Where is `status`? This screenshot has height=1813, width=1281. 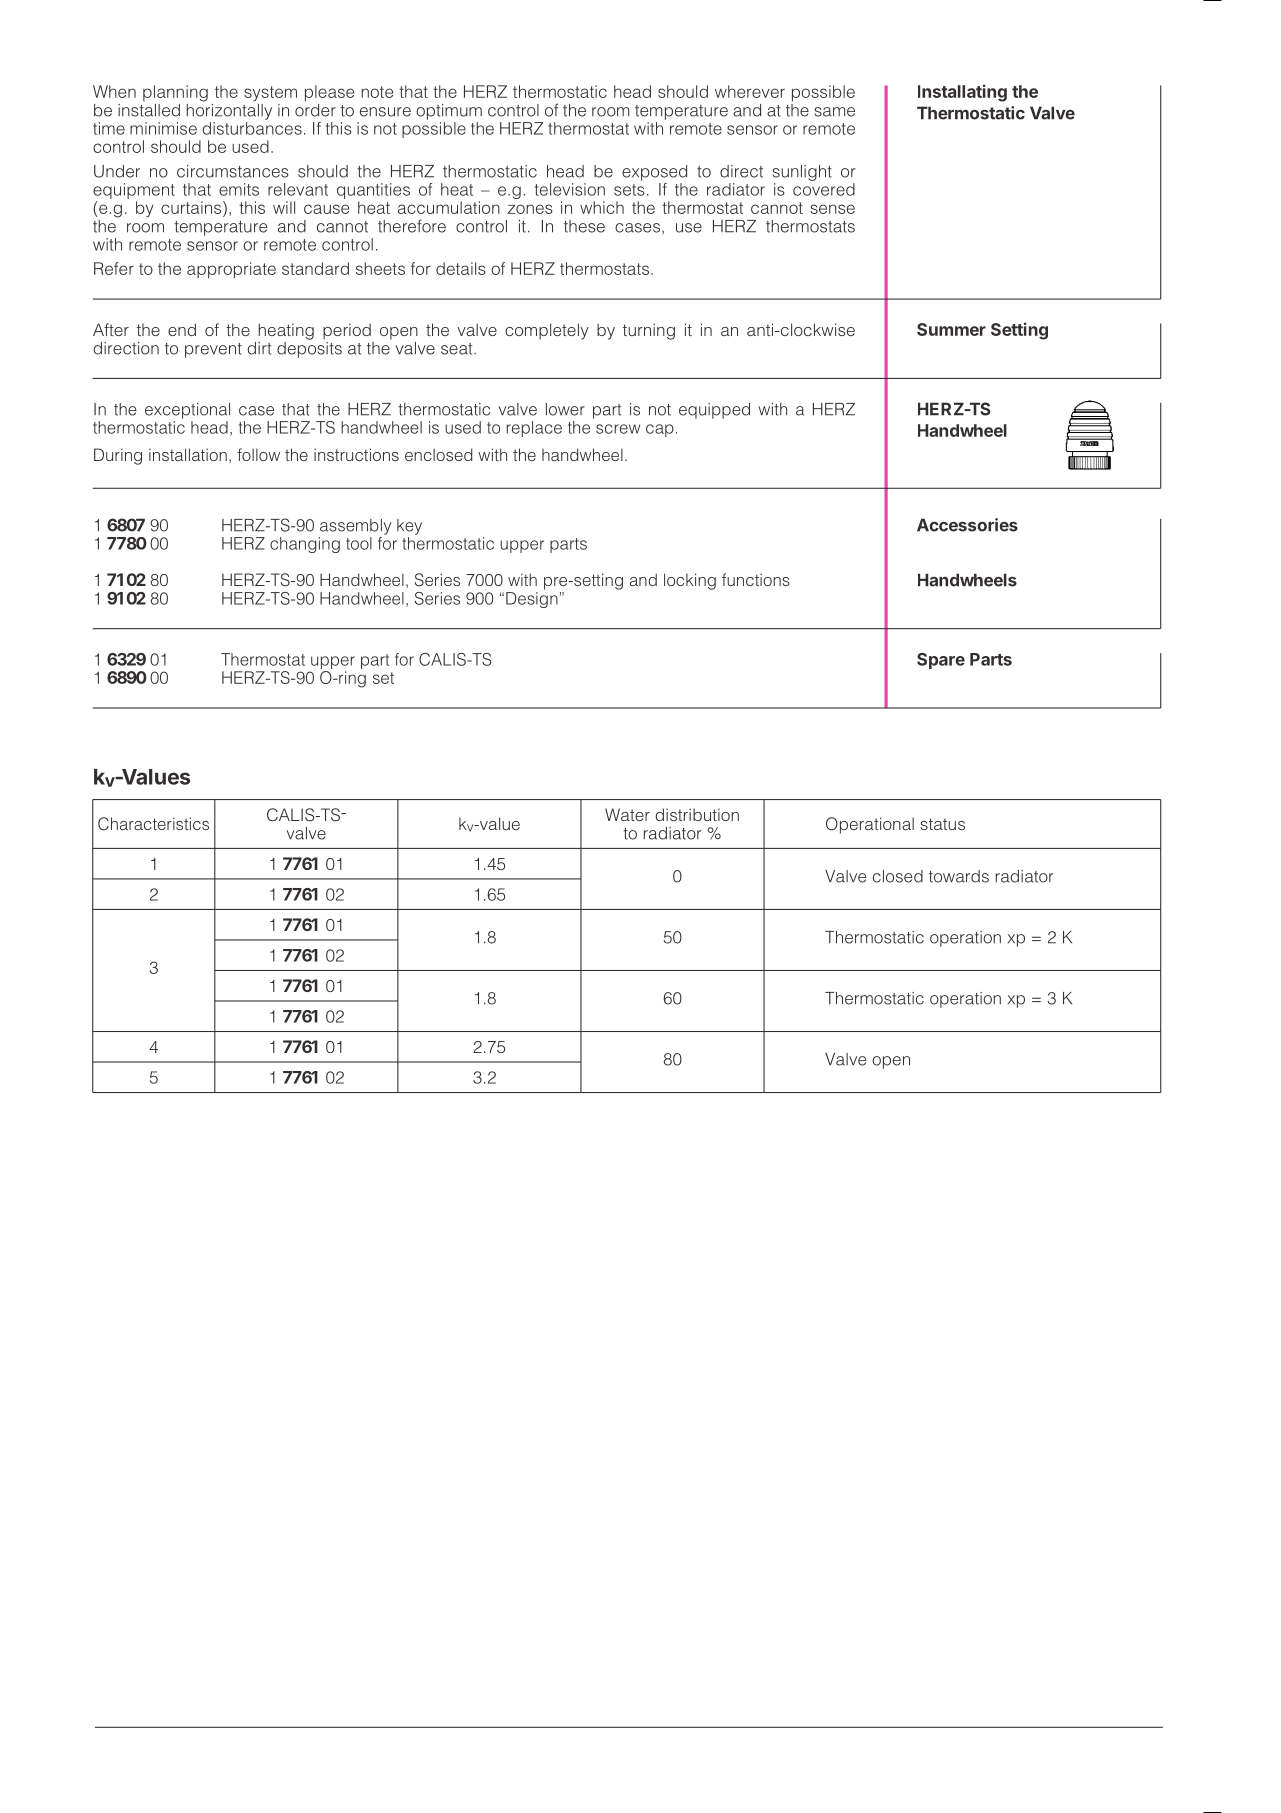 status is located at coordinates (942, 824).
